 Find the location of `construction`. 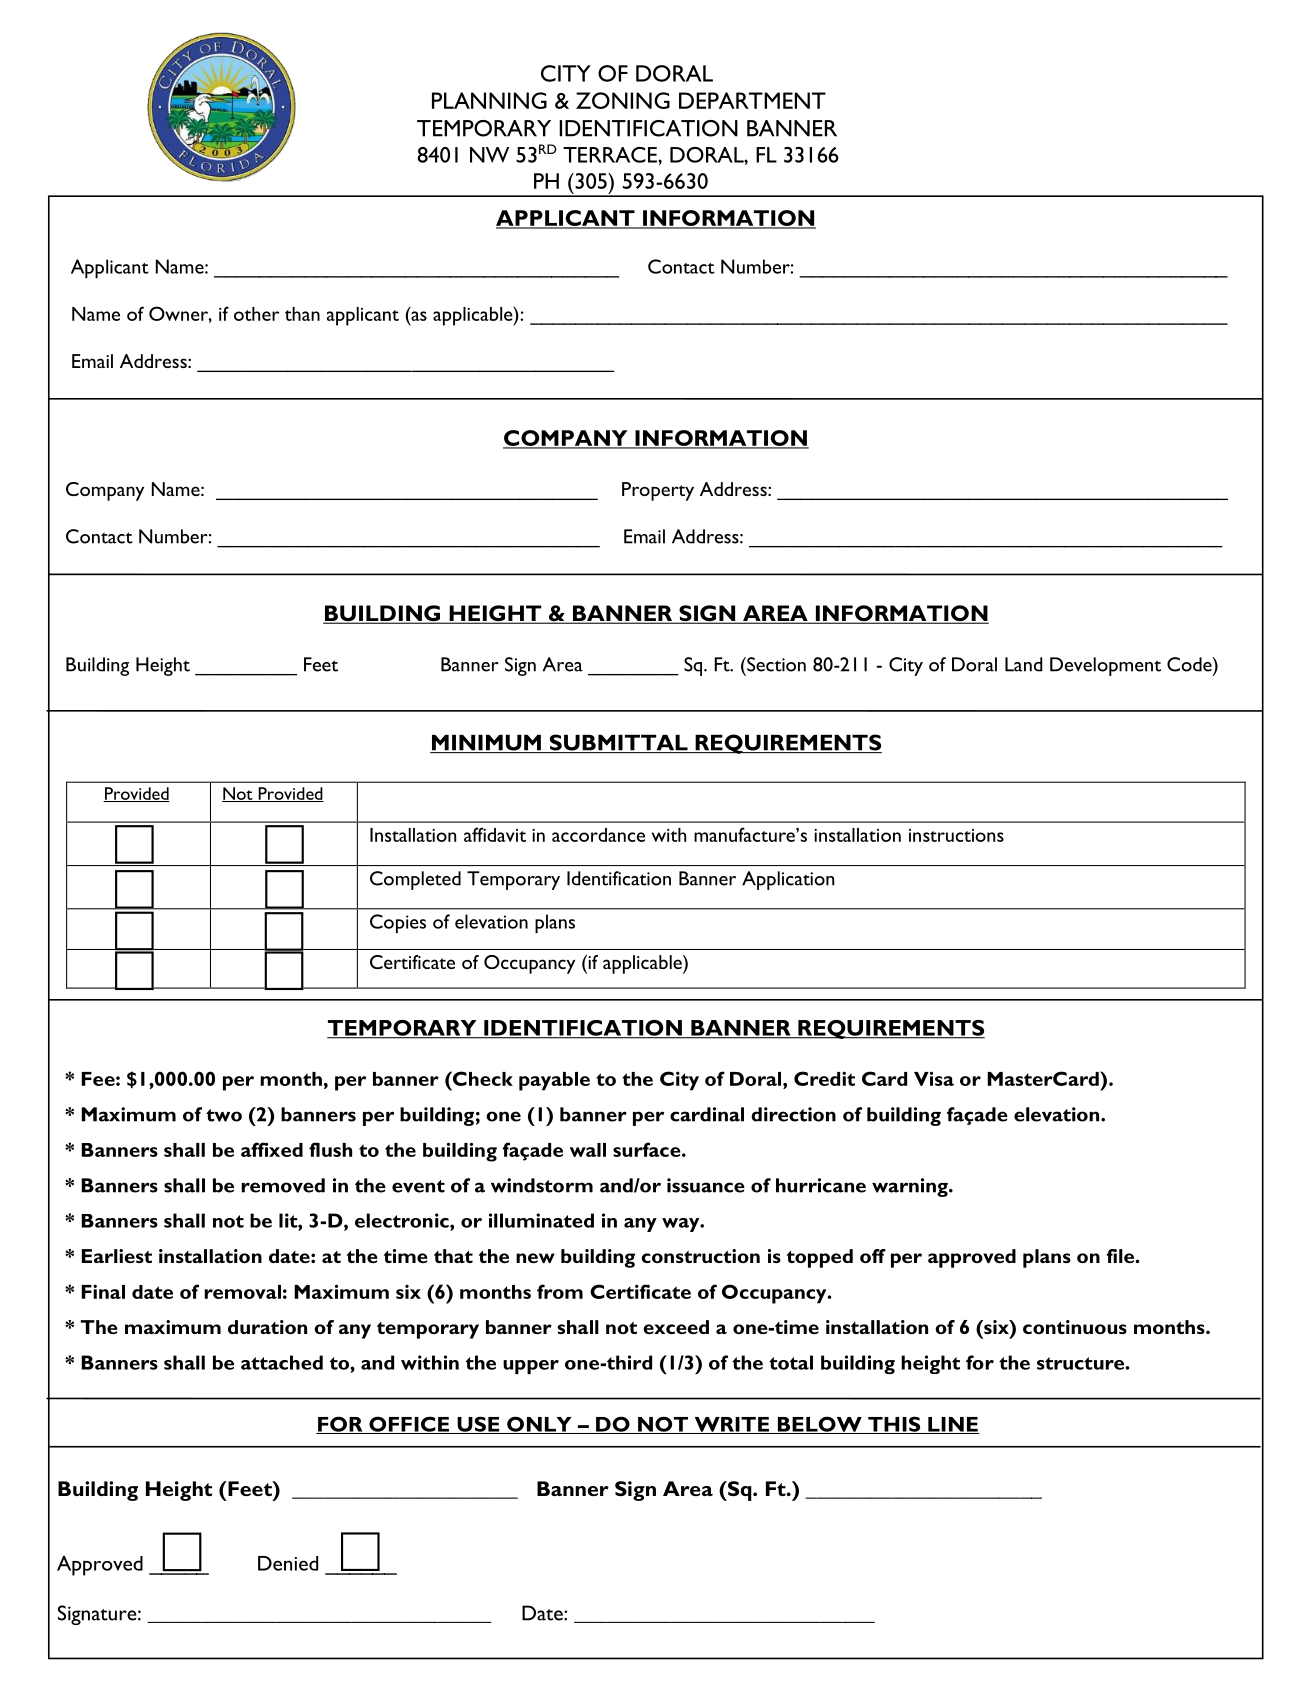

construction is located at coordinates (701, 1256).
